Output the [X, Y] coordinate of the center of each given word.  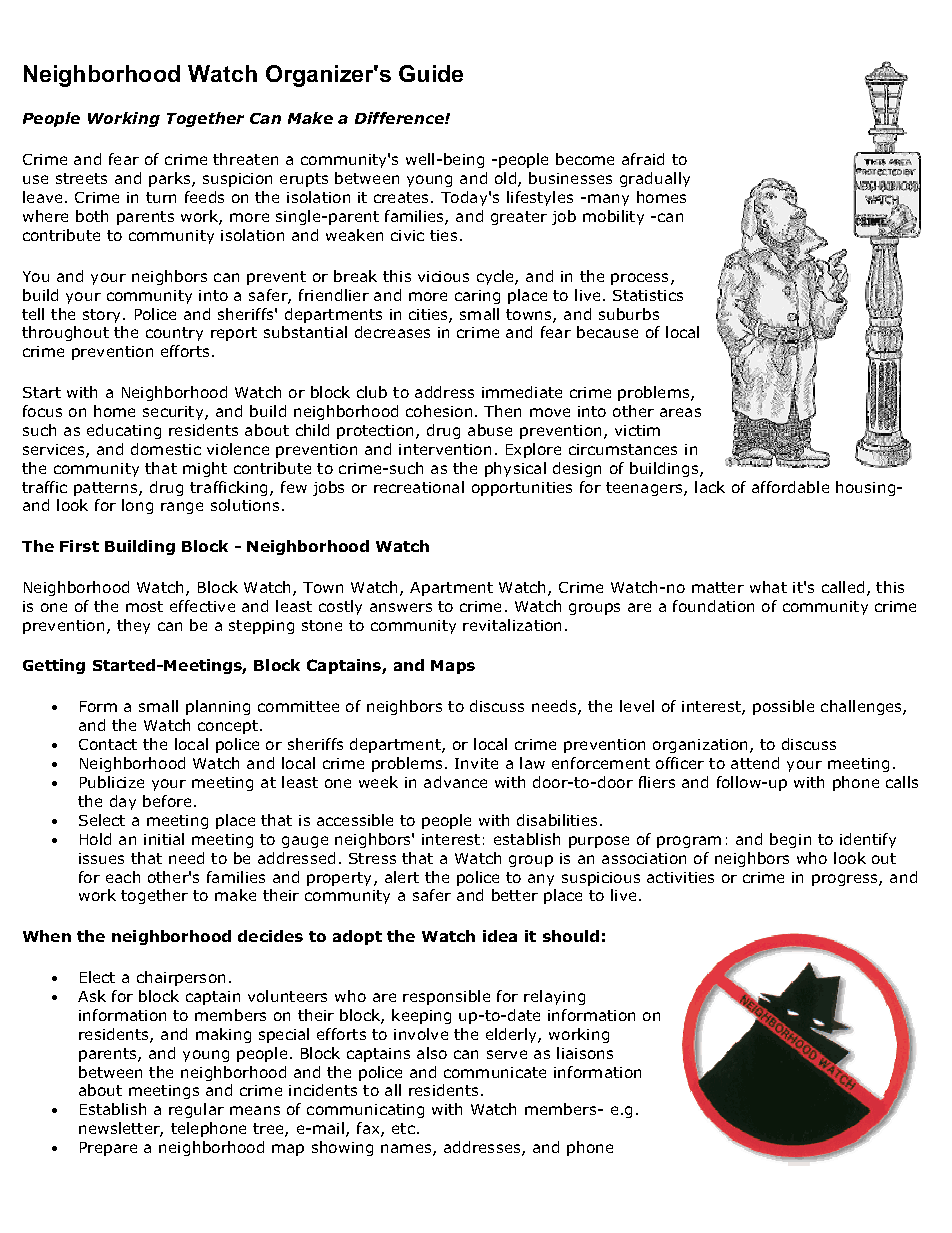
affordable [790, 487]
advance [455, 782]
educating [124, 431]
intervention [445, 449]
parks [171, 179]
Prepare [108, 1149]
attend [755, 763]
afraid [643, 159]
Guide [431, 73]
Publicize [112, 782]
